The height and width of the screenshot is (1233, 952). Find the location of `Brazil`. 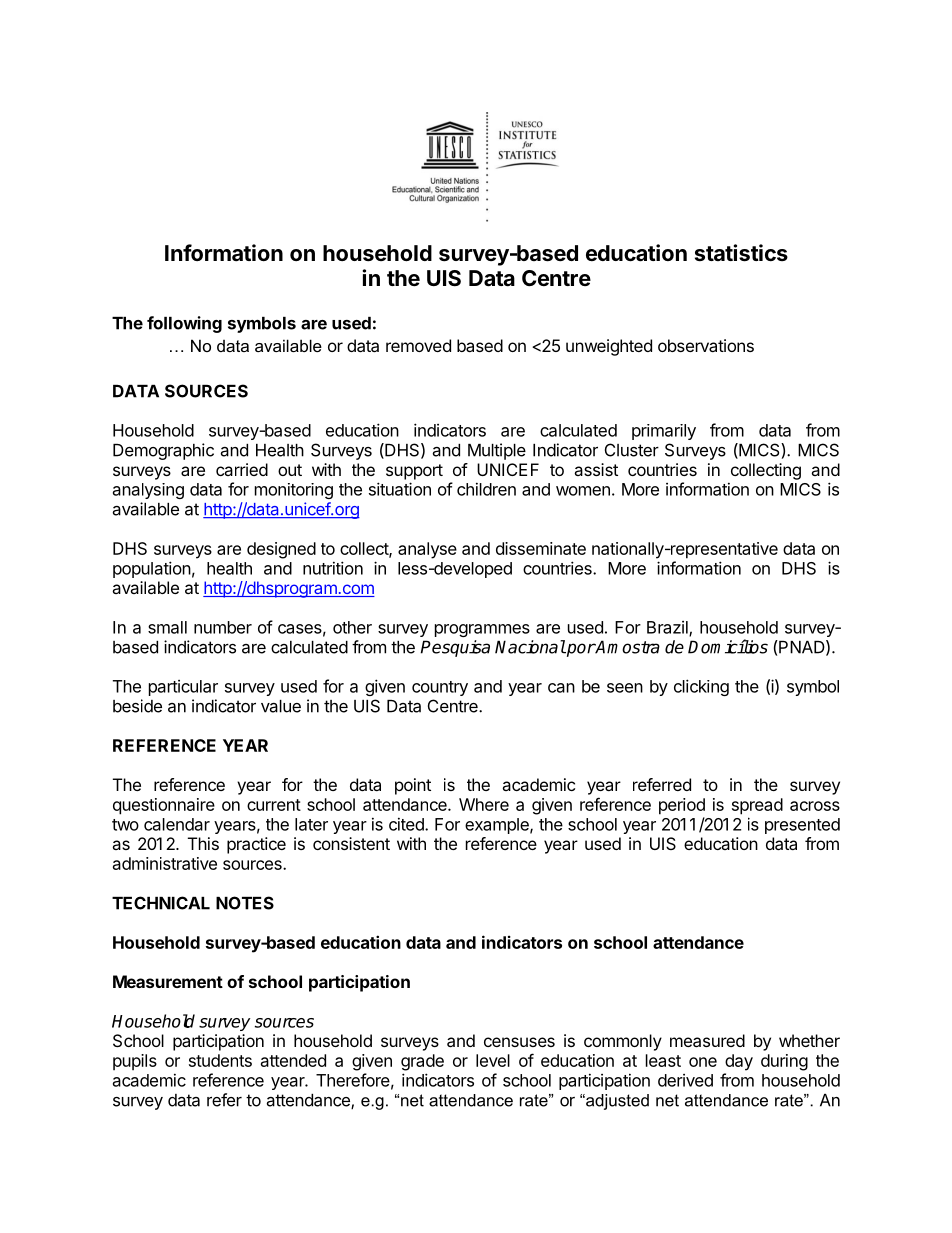

Brazil is located at coordinates (668, 628).
